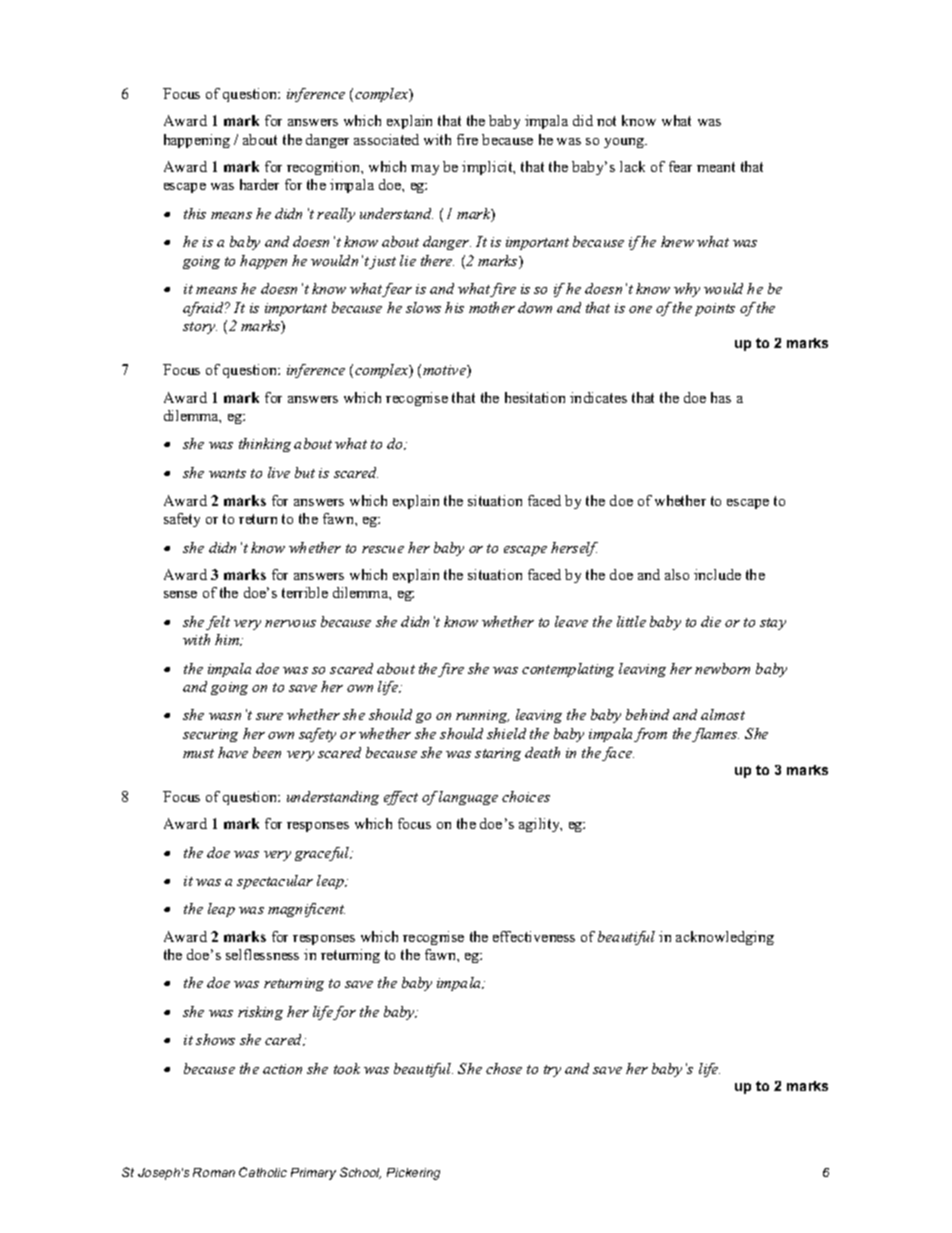 Image resolution: width=952 pixels, height=1233 pixels. Describe the element at coordinates (228, 640) in the screenshot. I see `him` at that location.
